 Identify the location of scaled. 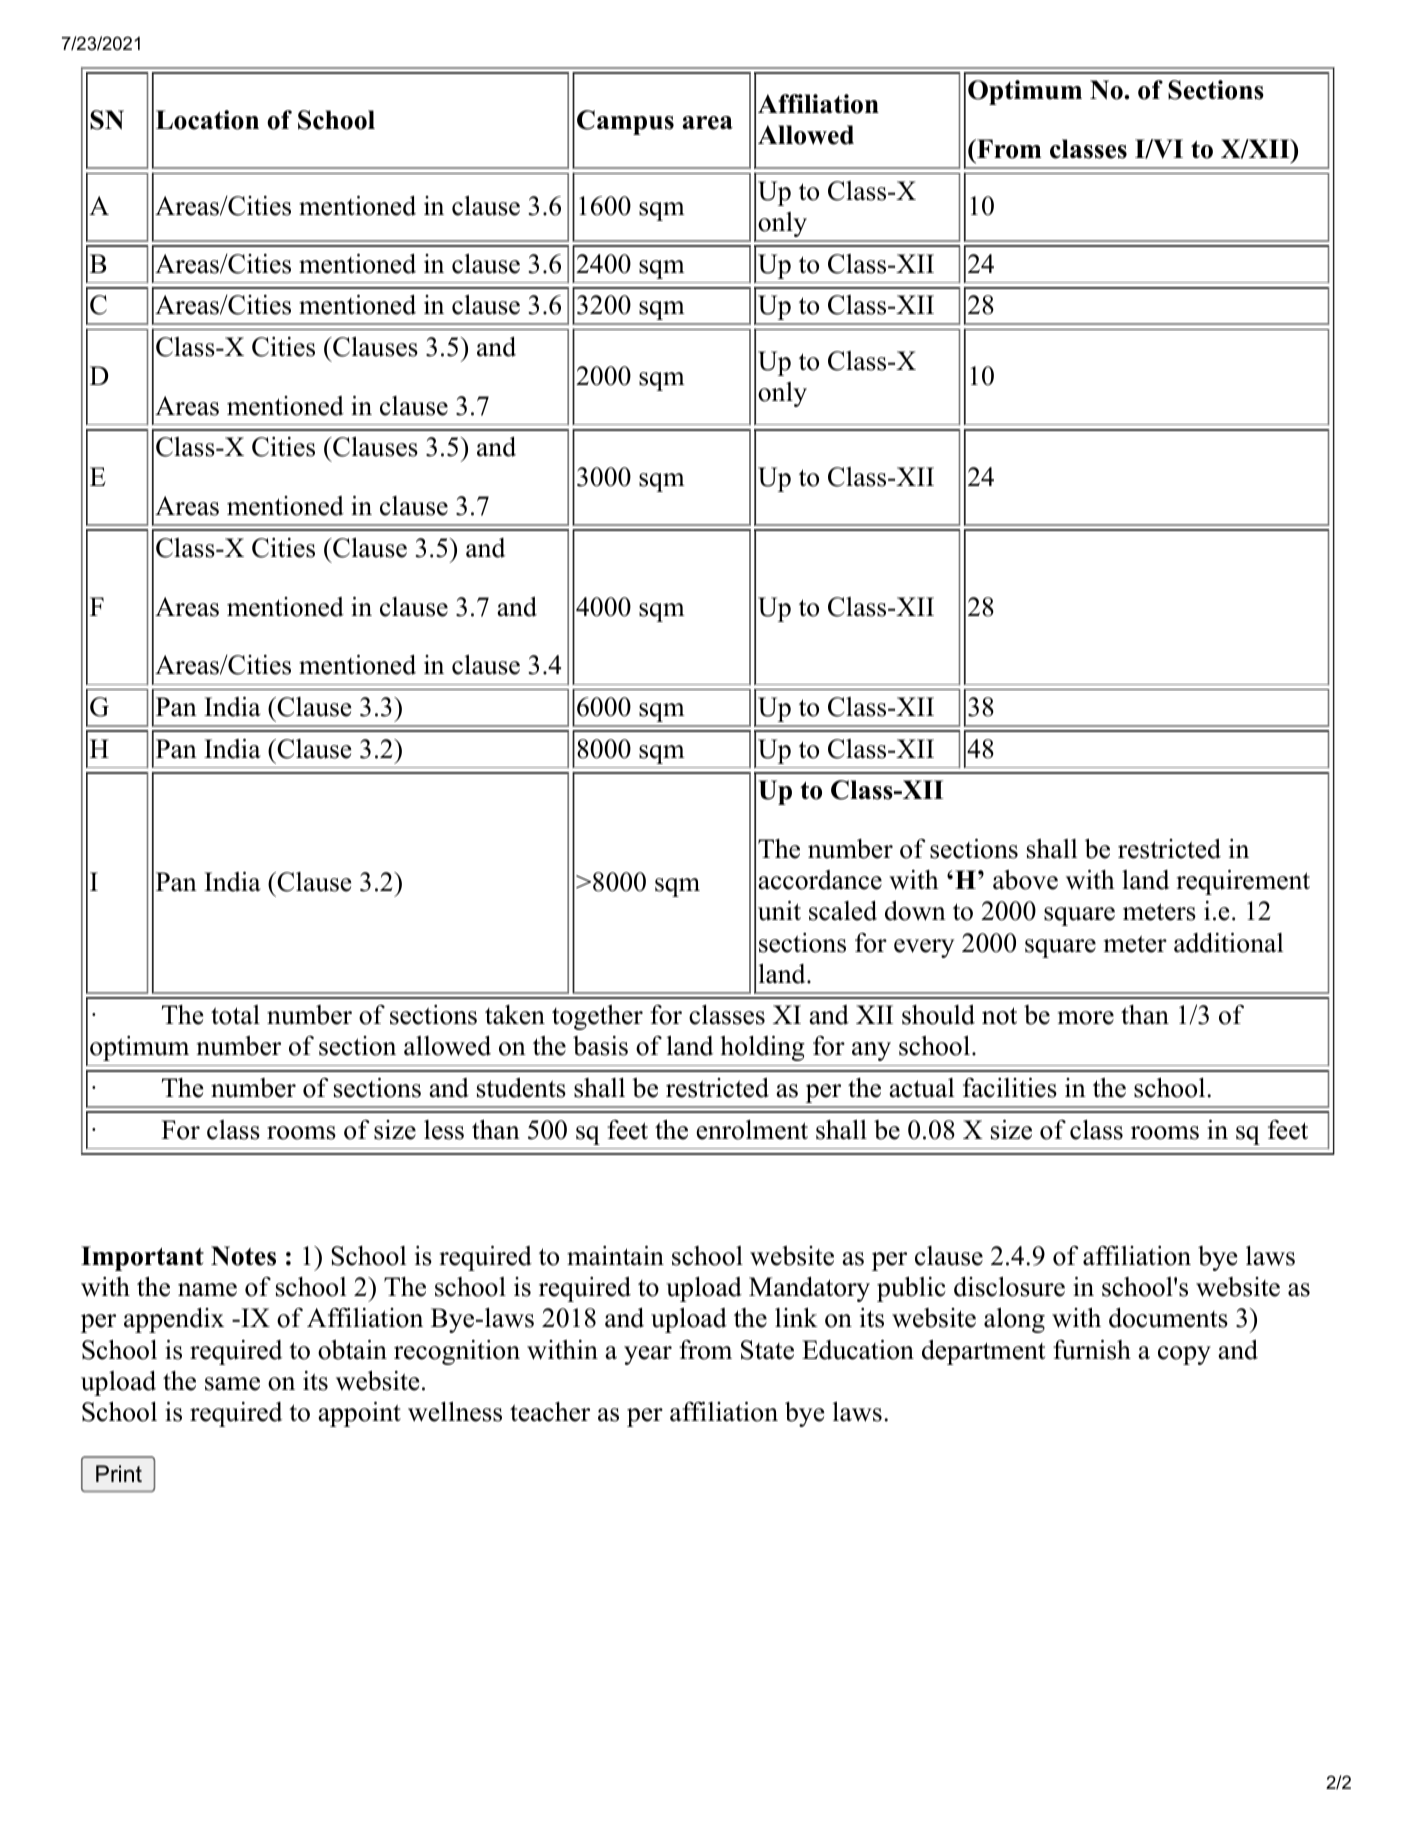
(843, 911).
